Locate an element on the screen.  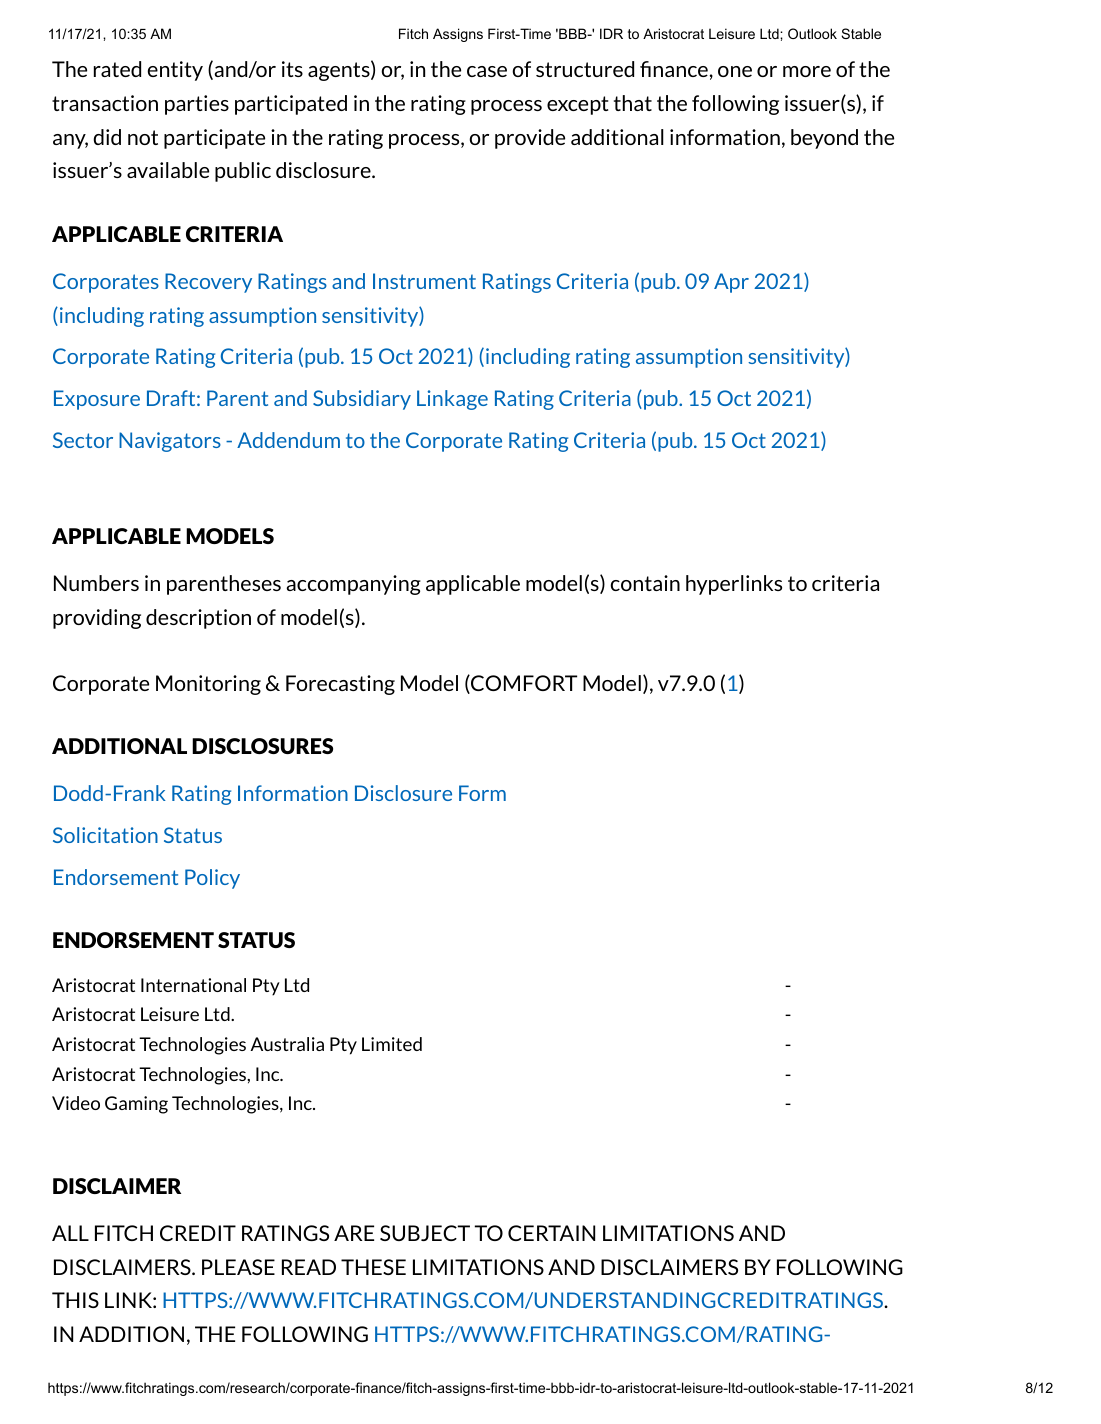
contain is located at coordinates (645, 583).
